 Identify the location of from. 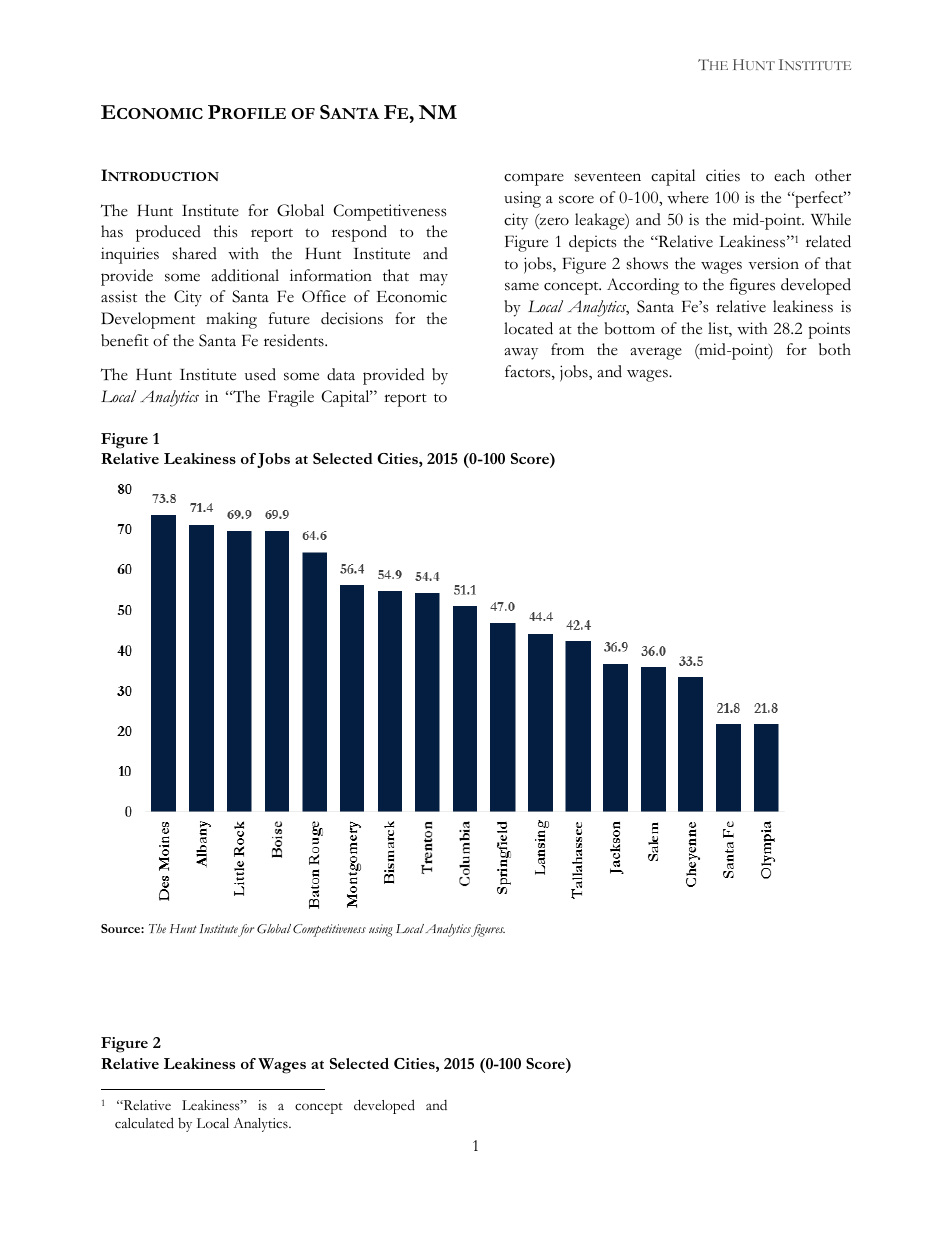
(567, 349).
